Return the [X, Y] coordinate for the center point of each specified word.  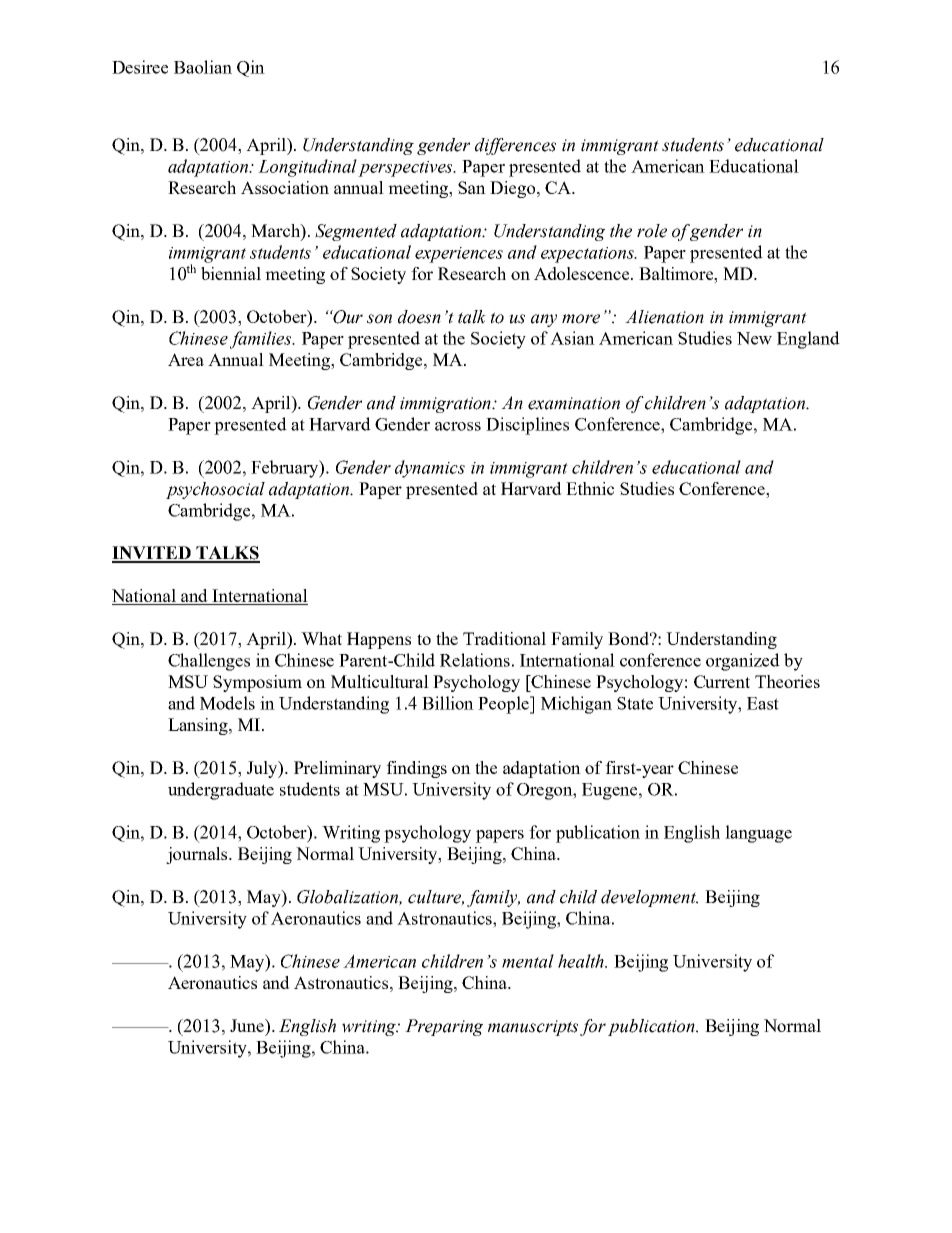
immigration [447, 405]
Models [227, 703]
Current [722, 681]
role [652, 231]
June [248, 1025]
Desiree [140, 67]
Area [186, 359]
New [754, 338]
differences [515, 146]
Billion [448, 703]
